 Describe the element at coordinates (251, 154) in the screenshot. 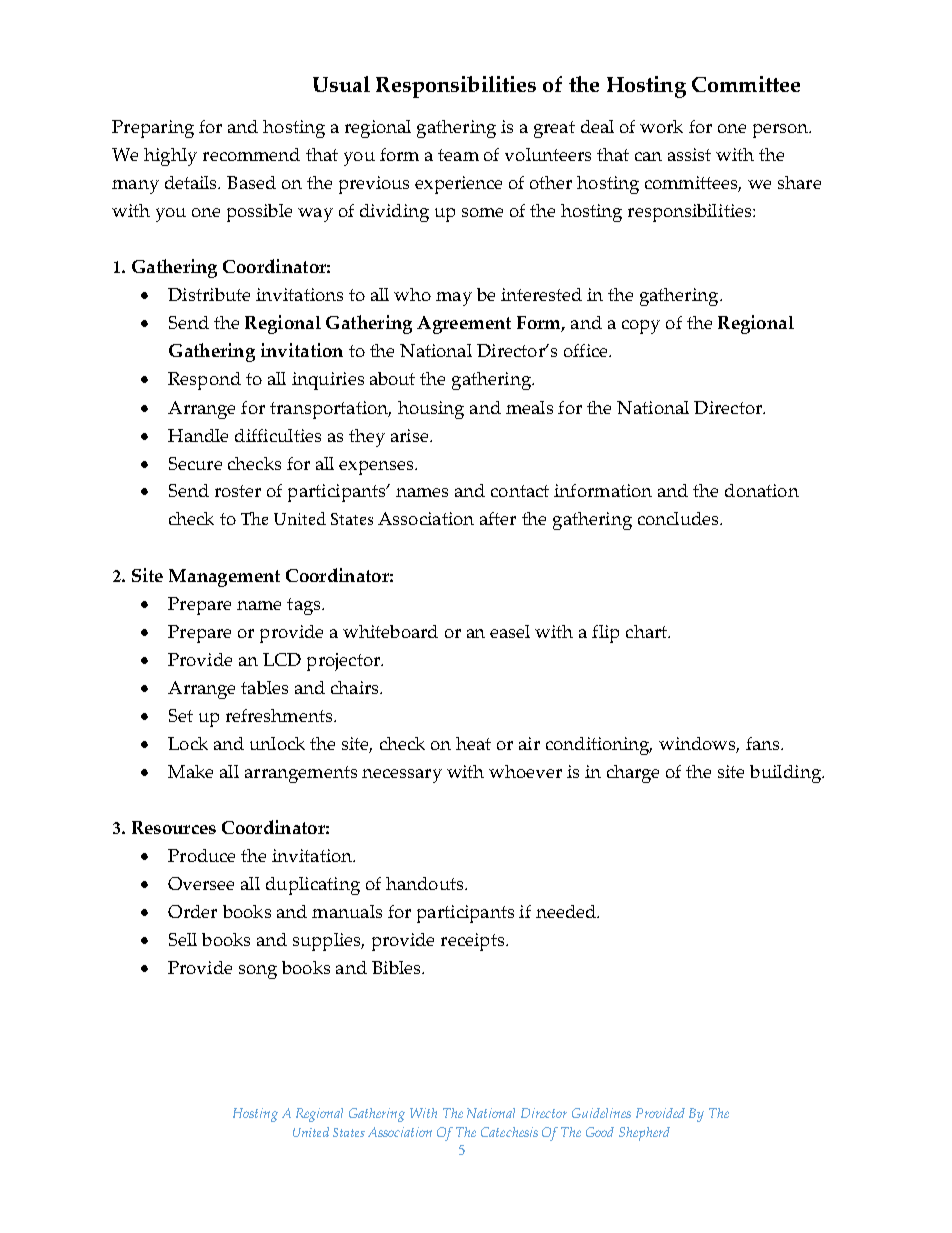

I see `recommend` at that location.
